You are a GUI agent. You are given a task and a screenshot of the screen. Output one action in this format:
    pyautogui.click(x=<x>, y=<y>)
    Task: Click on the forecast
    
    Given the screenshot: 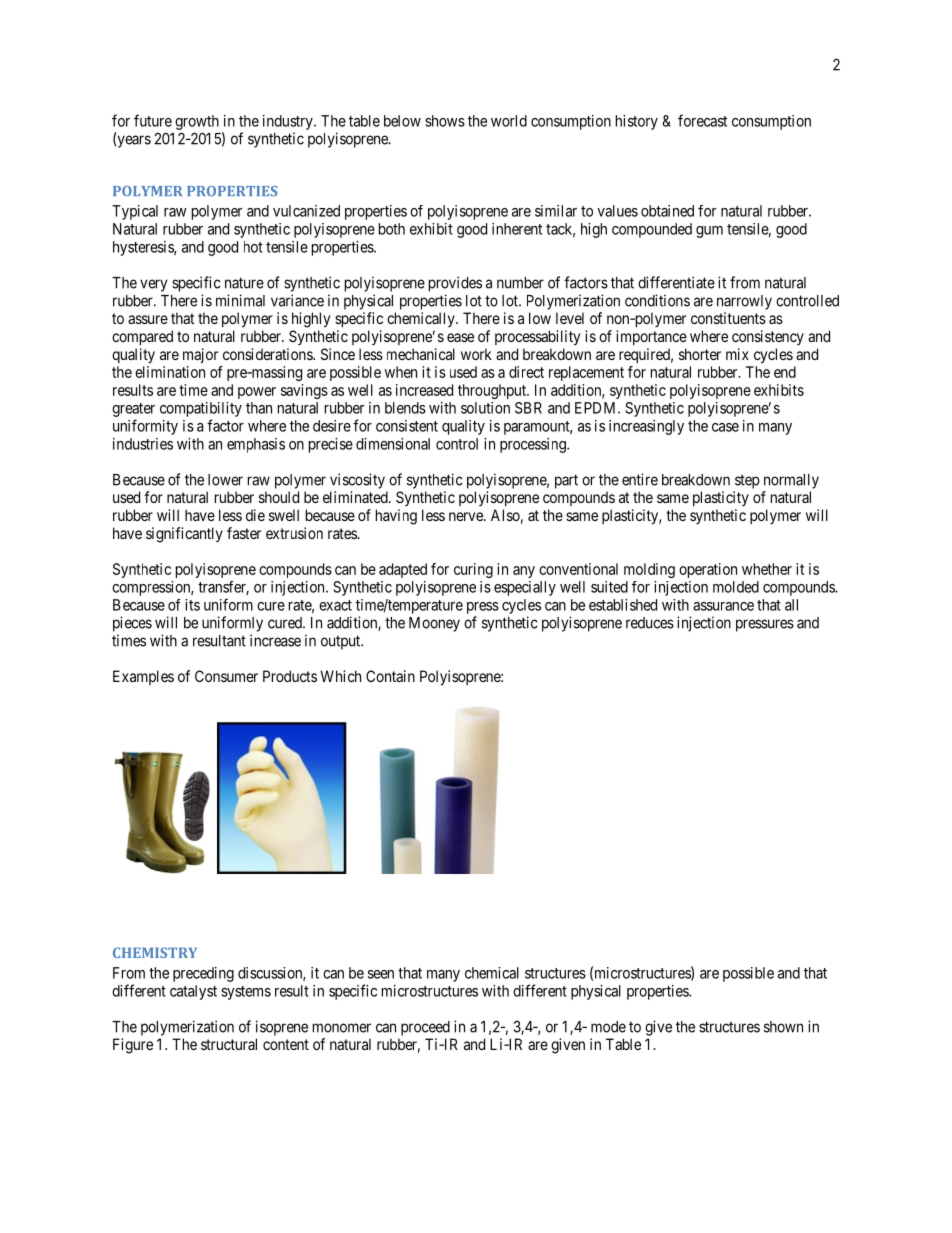 What is the action you would take?
    pyautogui.click(x=702, y=120)
